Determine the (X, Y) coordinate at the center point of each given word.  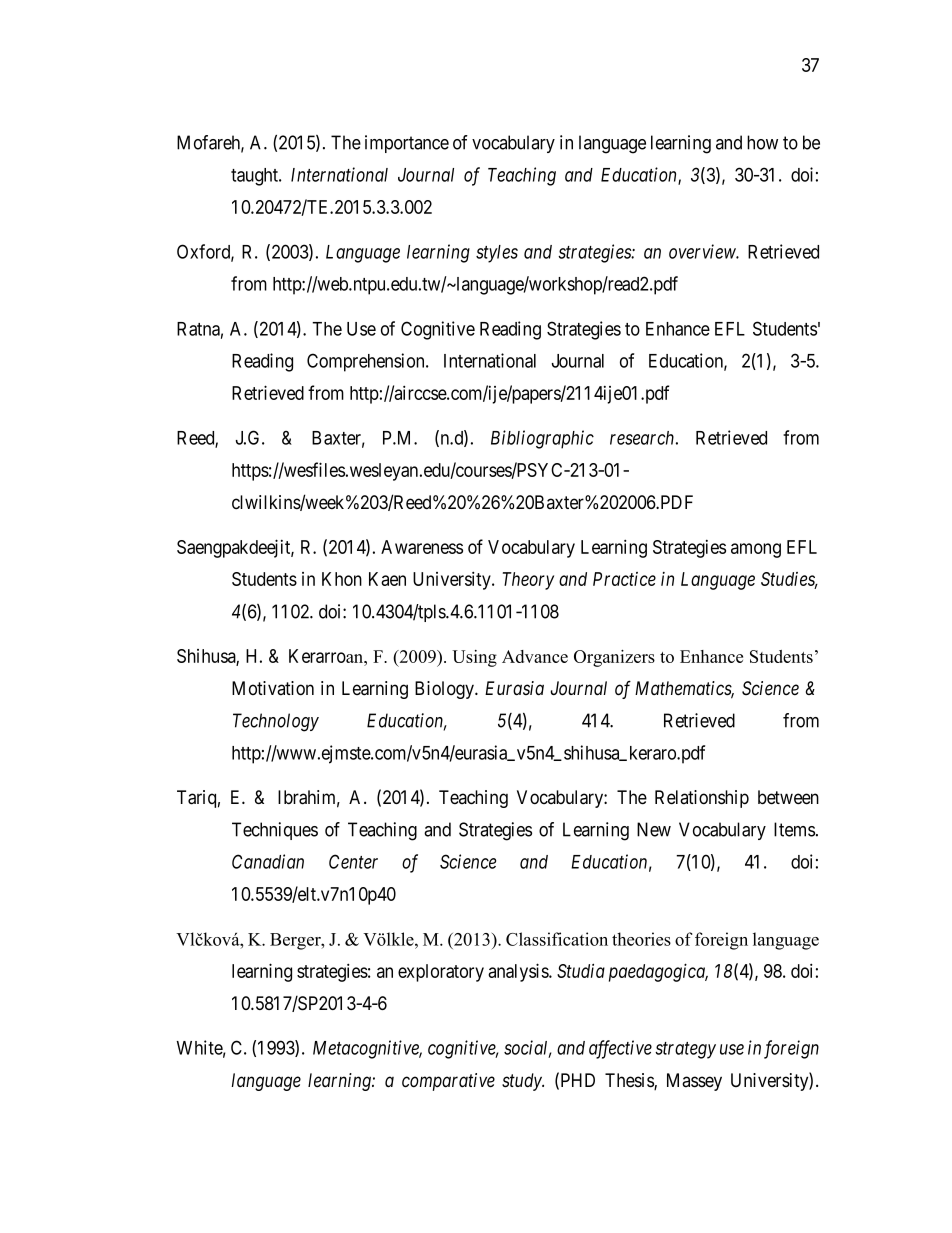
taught (255, 177)
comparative (448, 1082)
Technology (276, 722)
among (756, 550)
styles (497, 254)
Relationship (702, 799)
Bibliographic (542, 439)
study (523, 1082)
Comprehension (367, 362)
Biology (446, 690)
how (762, 142)
